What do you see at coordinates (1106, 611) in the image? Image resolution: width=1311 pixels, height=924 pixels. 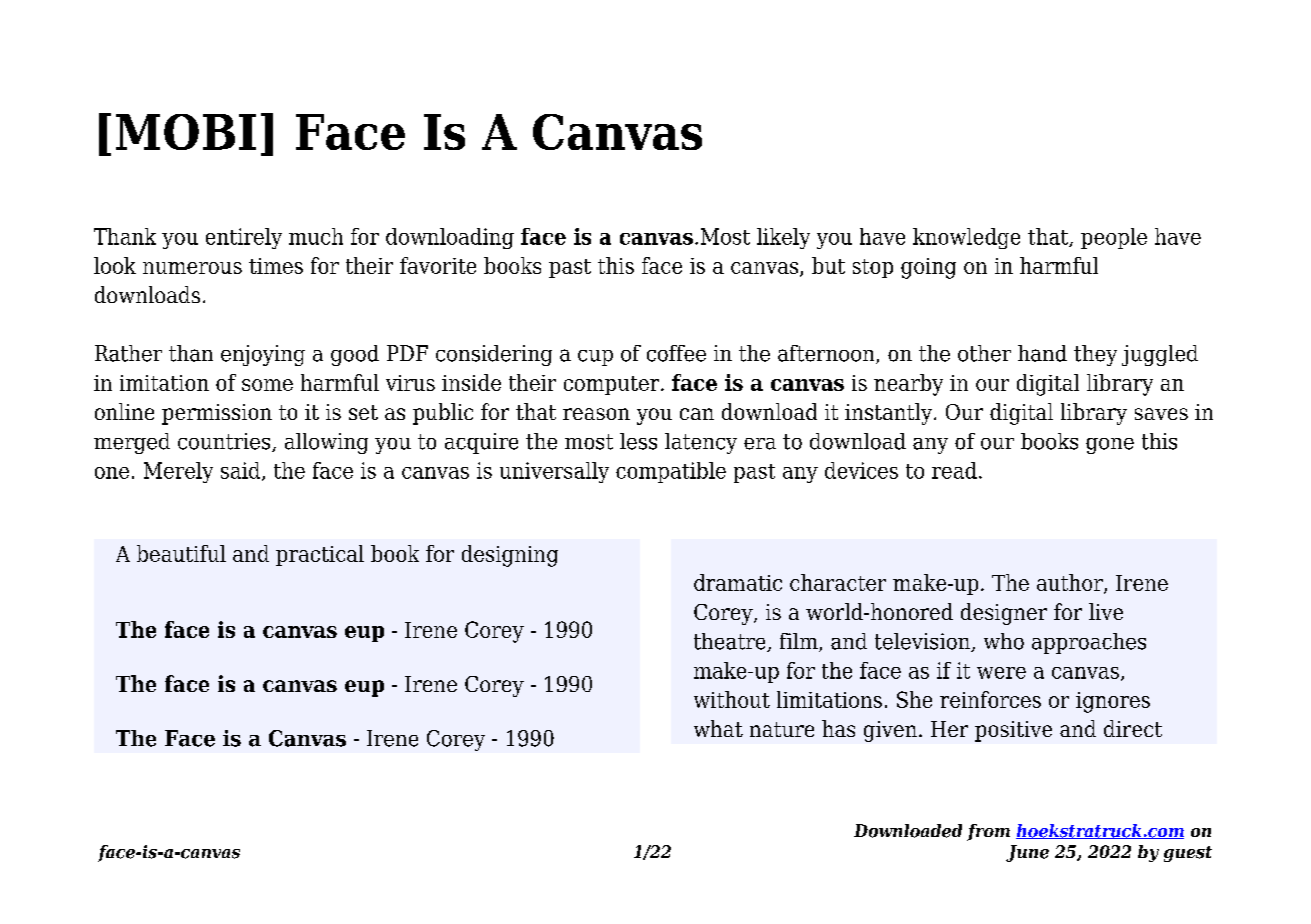 I see `live` at bounding box center [1106, 611].
